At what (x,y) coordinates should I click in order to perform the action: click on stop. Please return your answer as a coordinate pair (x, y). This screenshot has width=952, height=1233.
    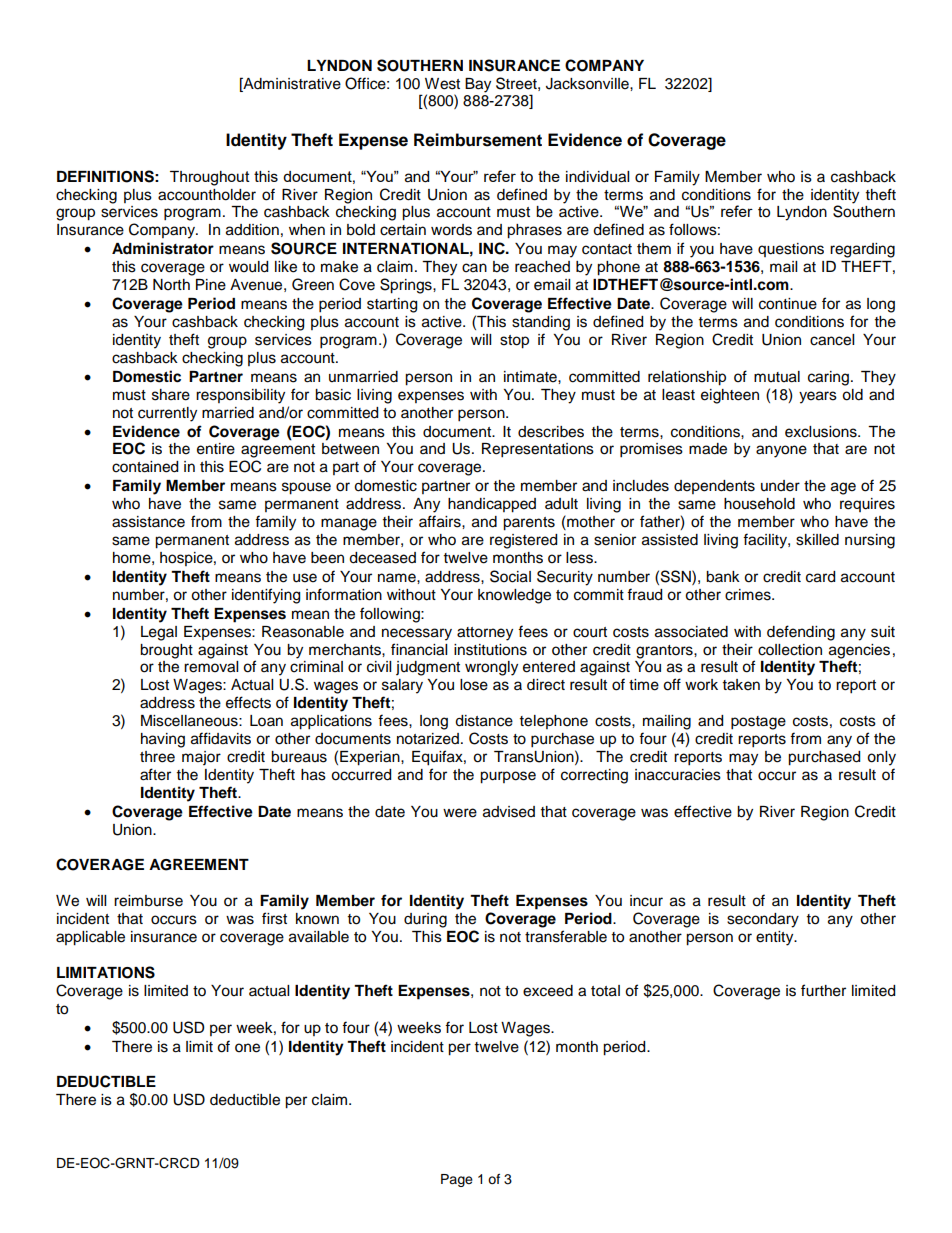
    Looking at the image, I should click on (514, 342).
